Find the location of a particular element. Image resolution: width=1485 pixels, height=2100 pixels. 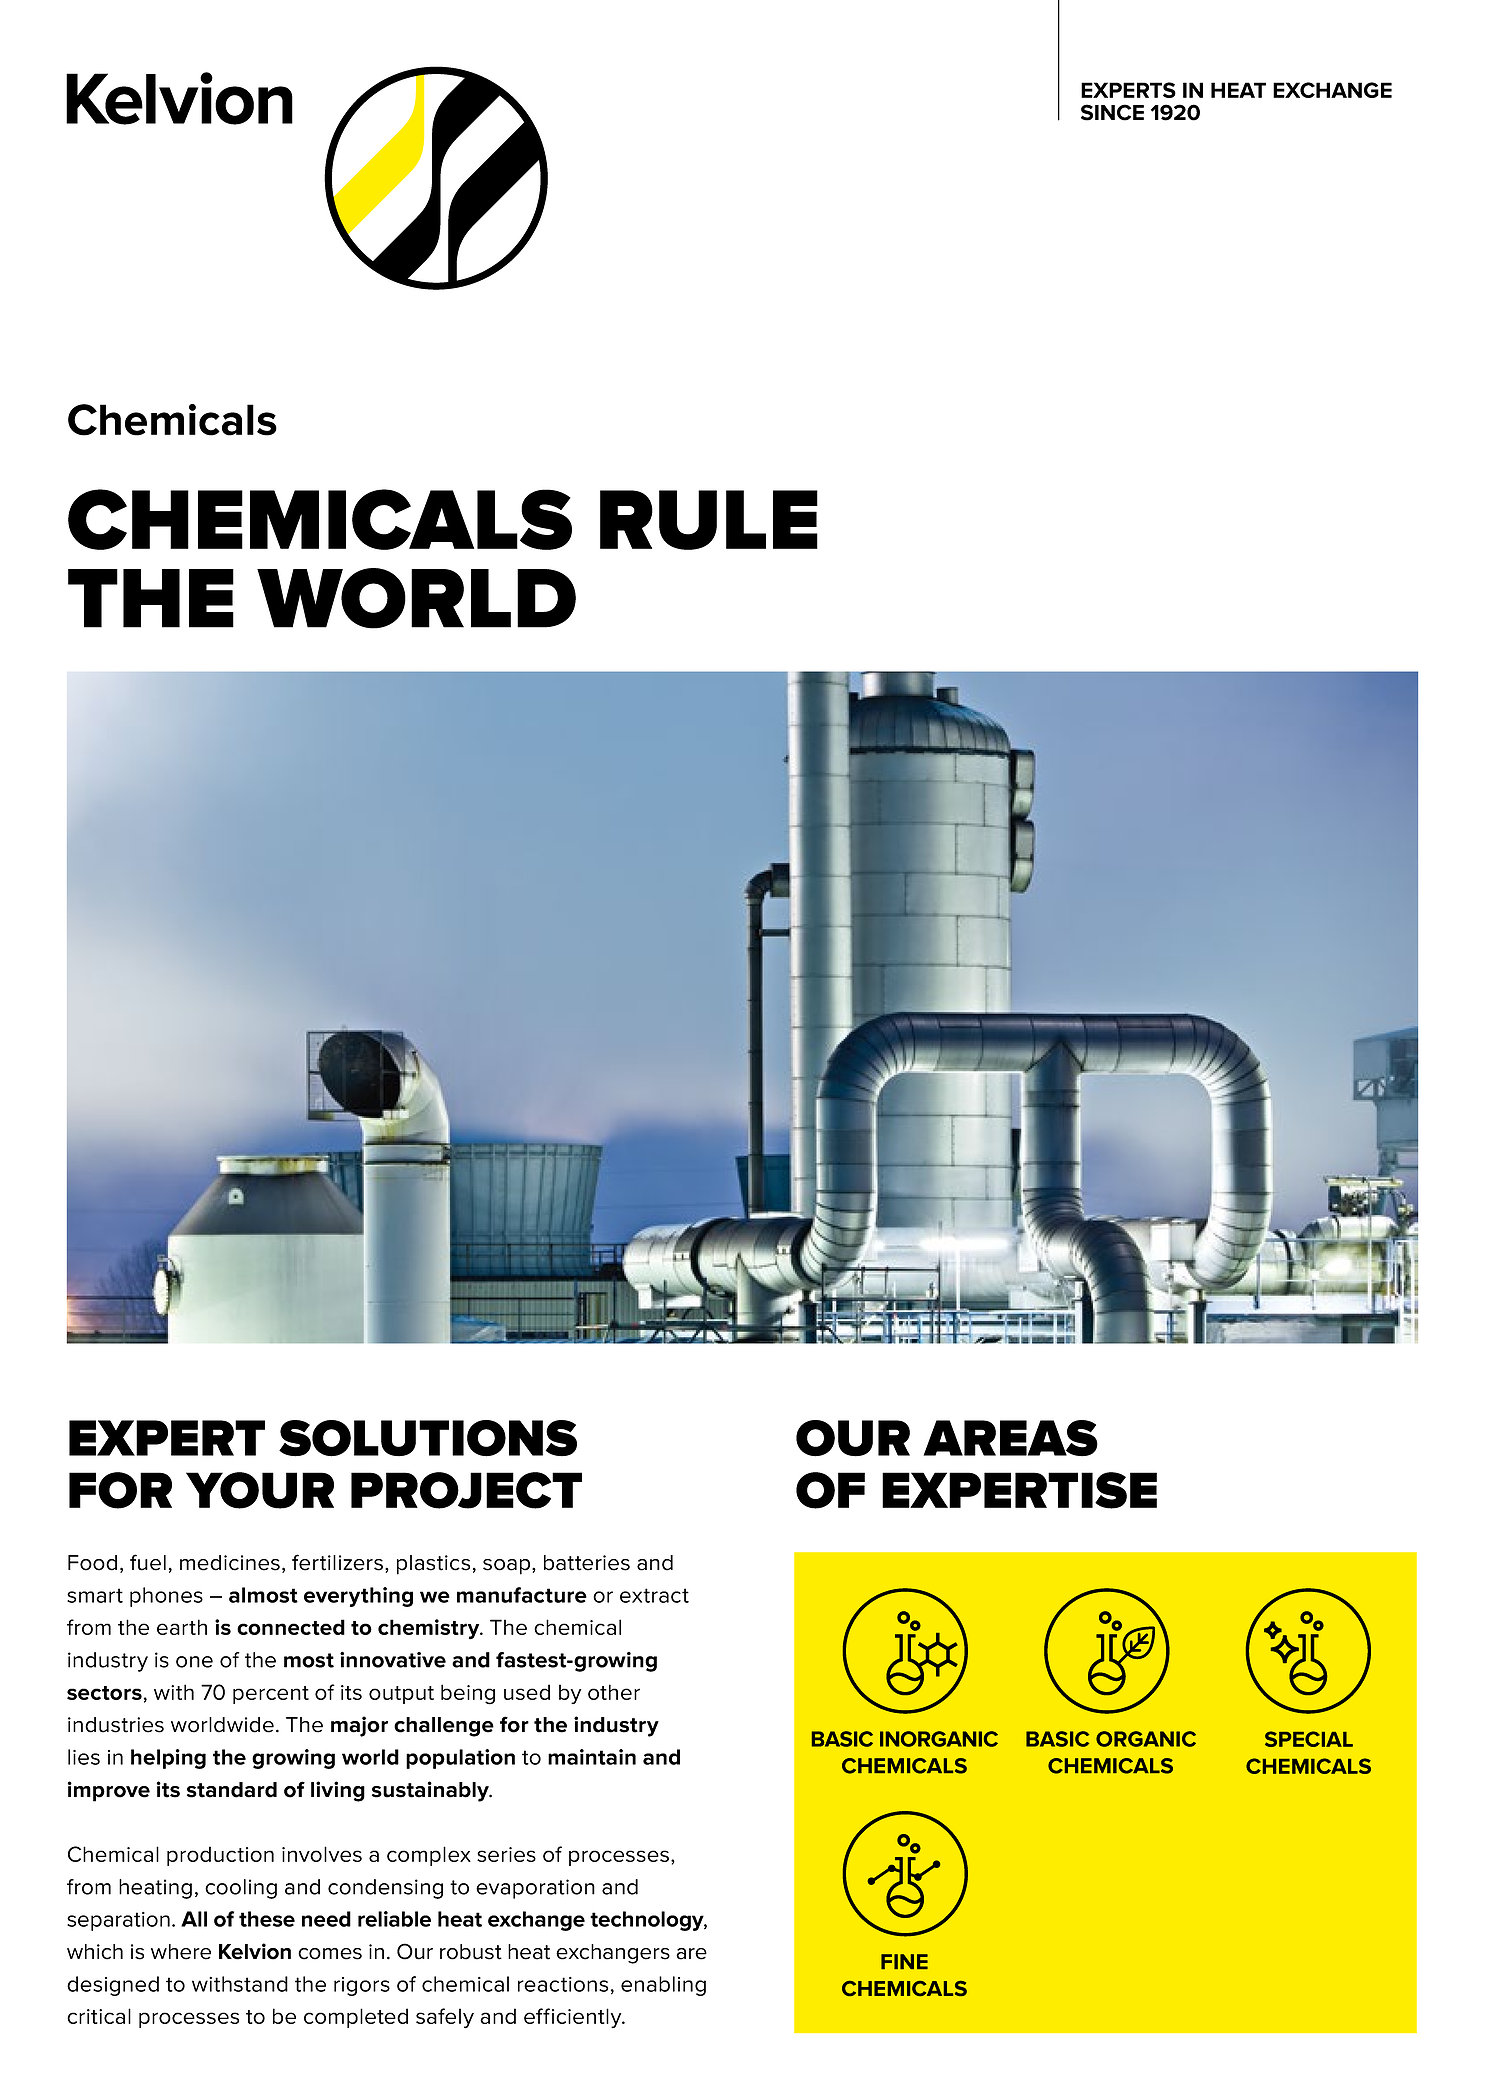

manufacture is located at coordinates (522, 1595).
